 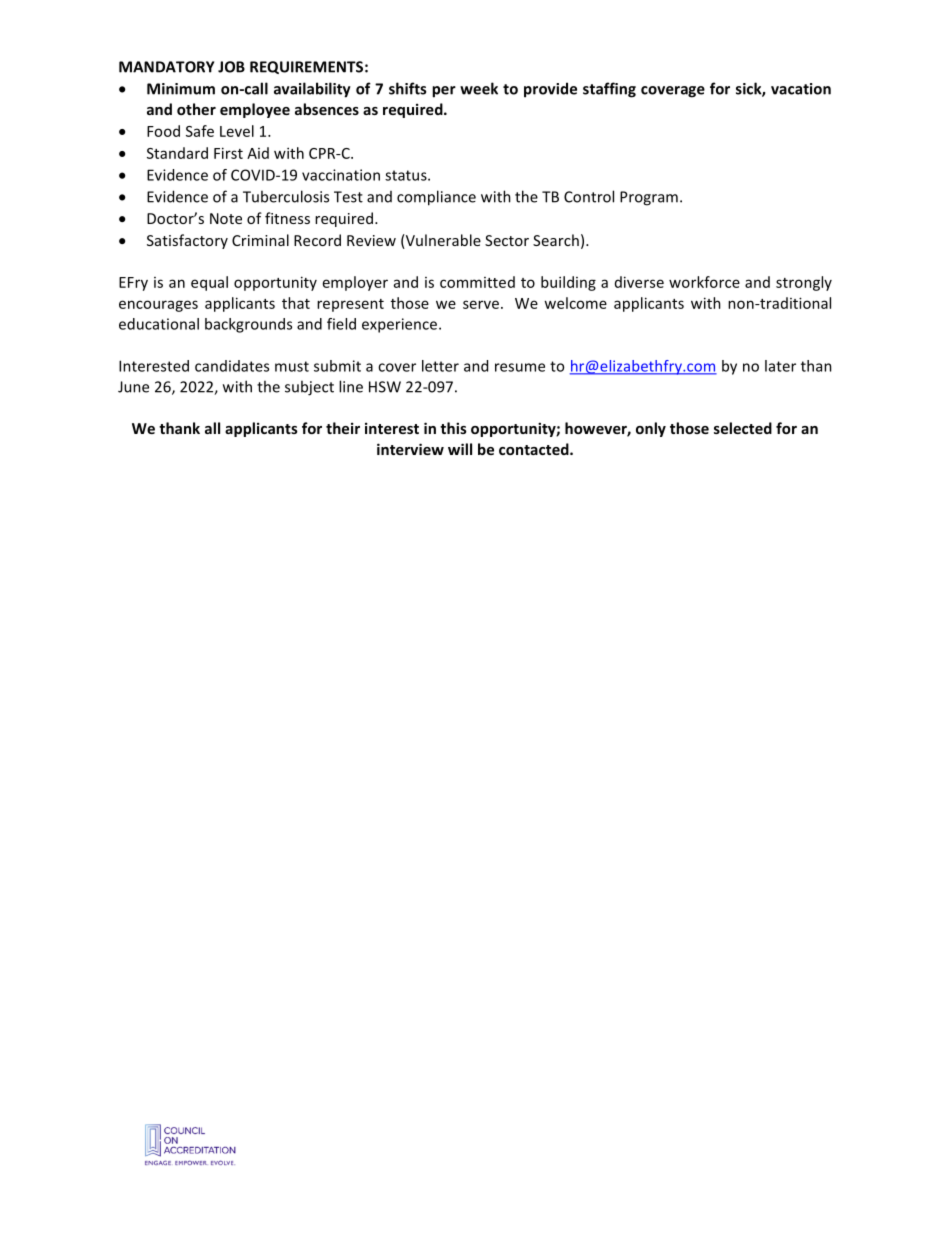 What do you see at coordinates (286, 196) in the page?
I see `Tuberculosis` at bounding box center [286, 196].
